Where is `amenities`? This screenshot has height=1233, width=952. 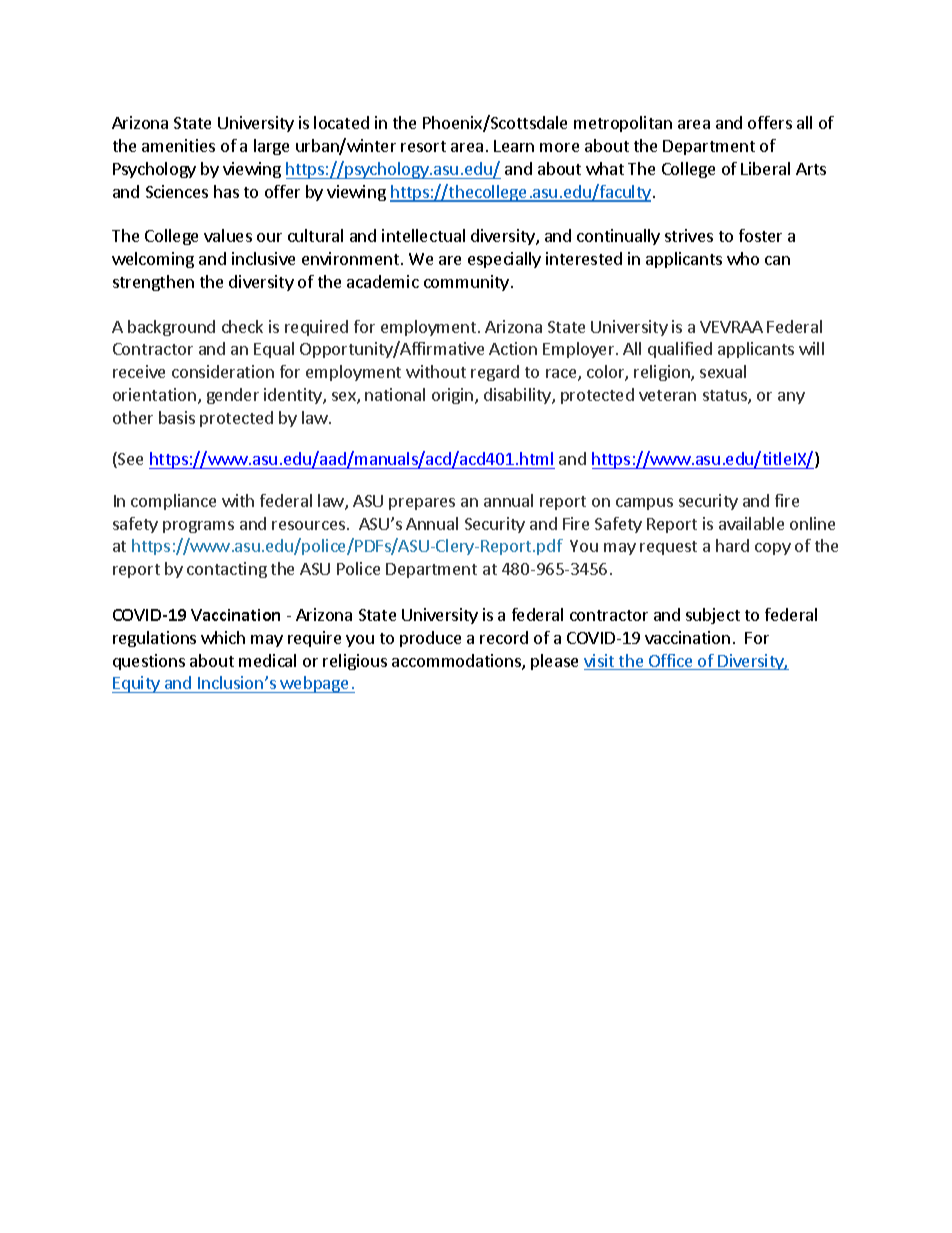 amenities is located at coordinates (178, 145).
